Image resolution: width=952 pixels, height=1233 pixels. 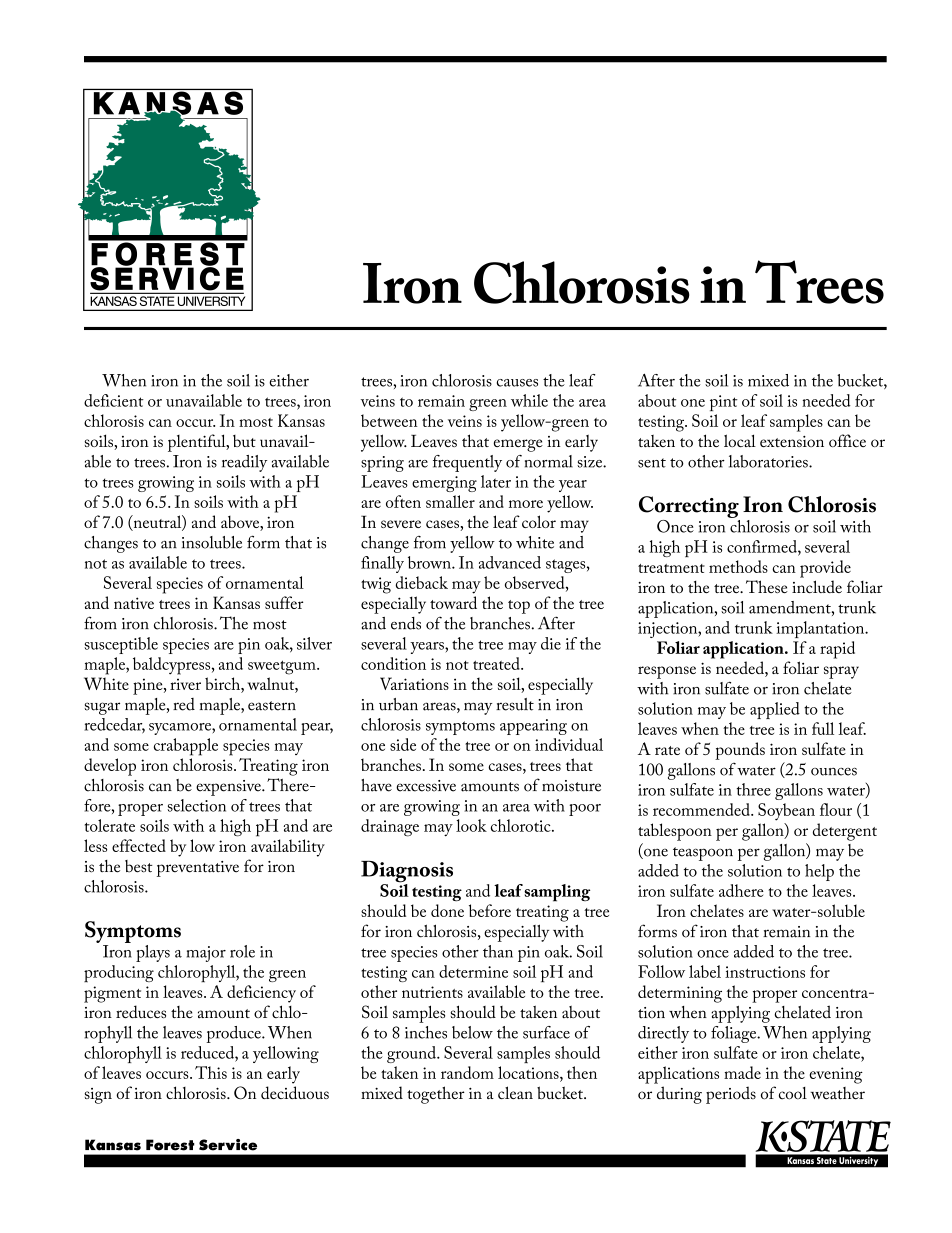 I want to click on excessive, so click(x=426, y=786).
